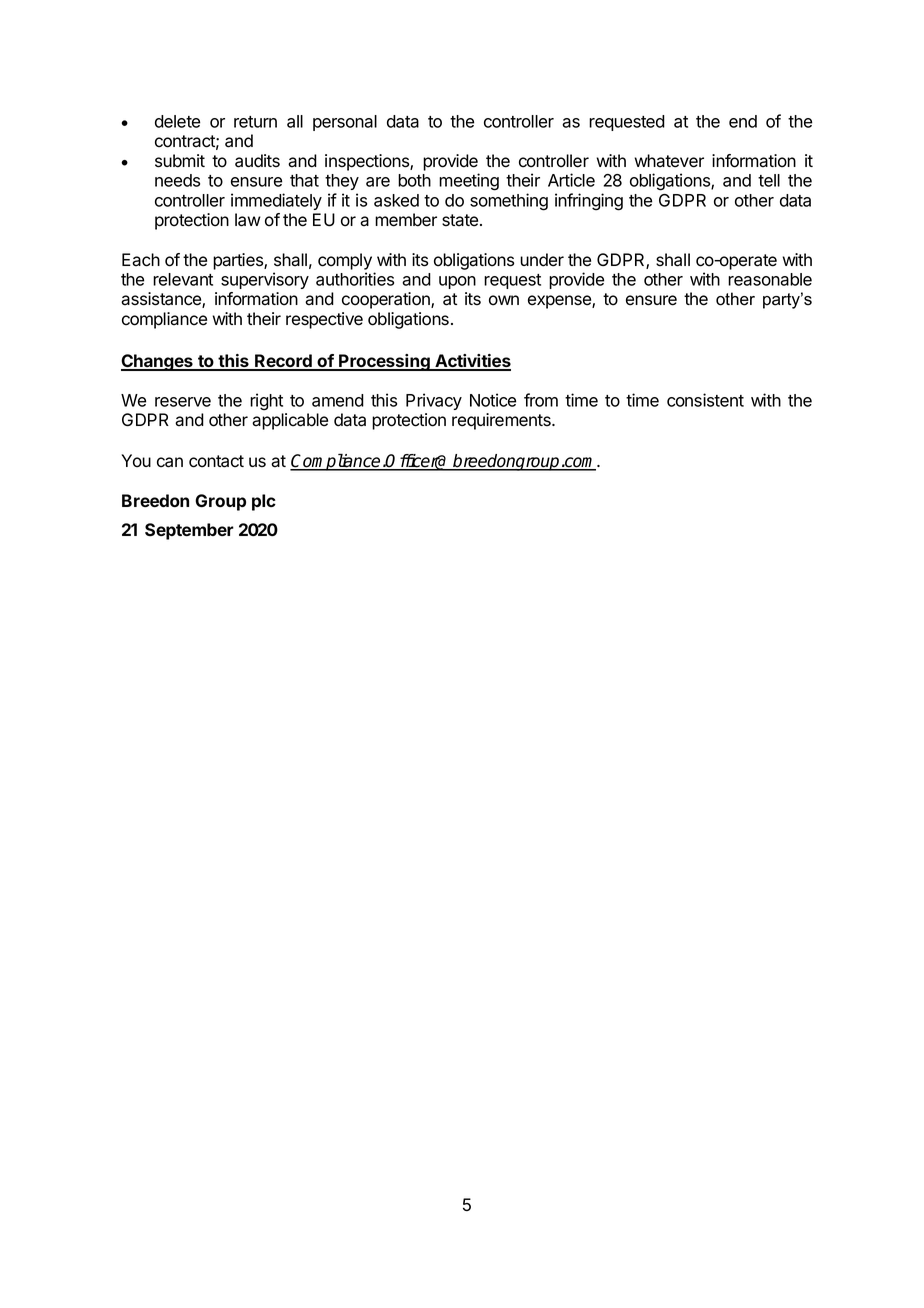 This image has height=1308, width=924. What do you see at coordinates (189, 531) in the image?
I see `September` at bounding box center [189, 531].
